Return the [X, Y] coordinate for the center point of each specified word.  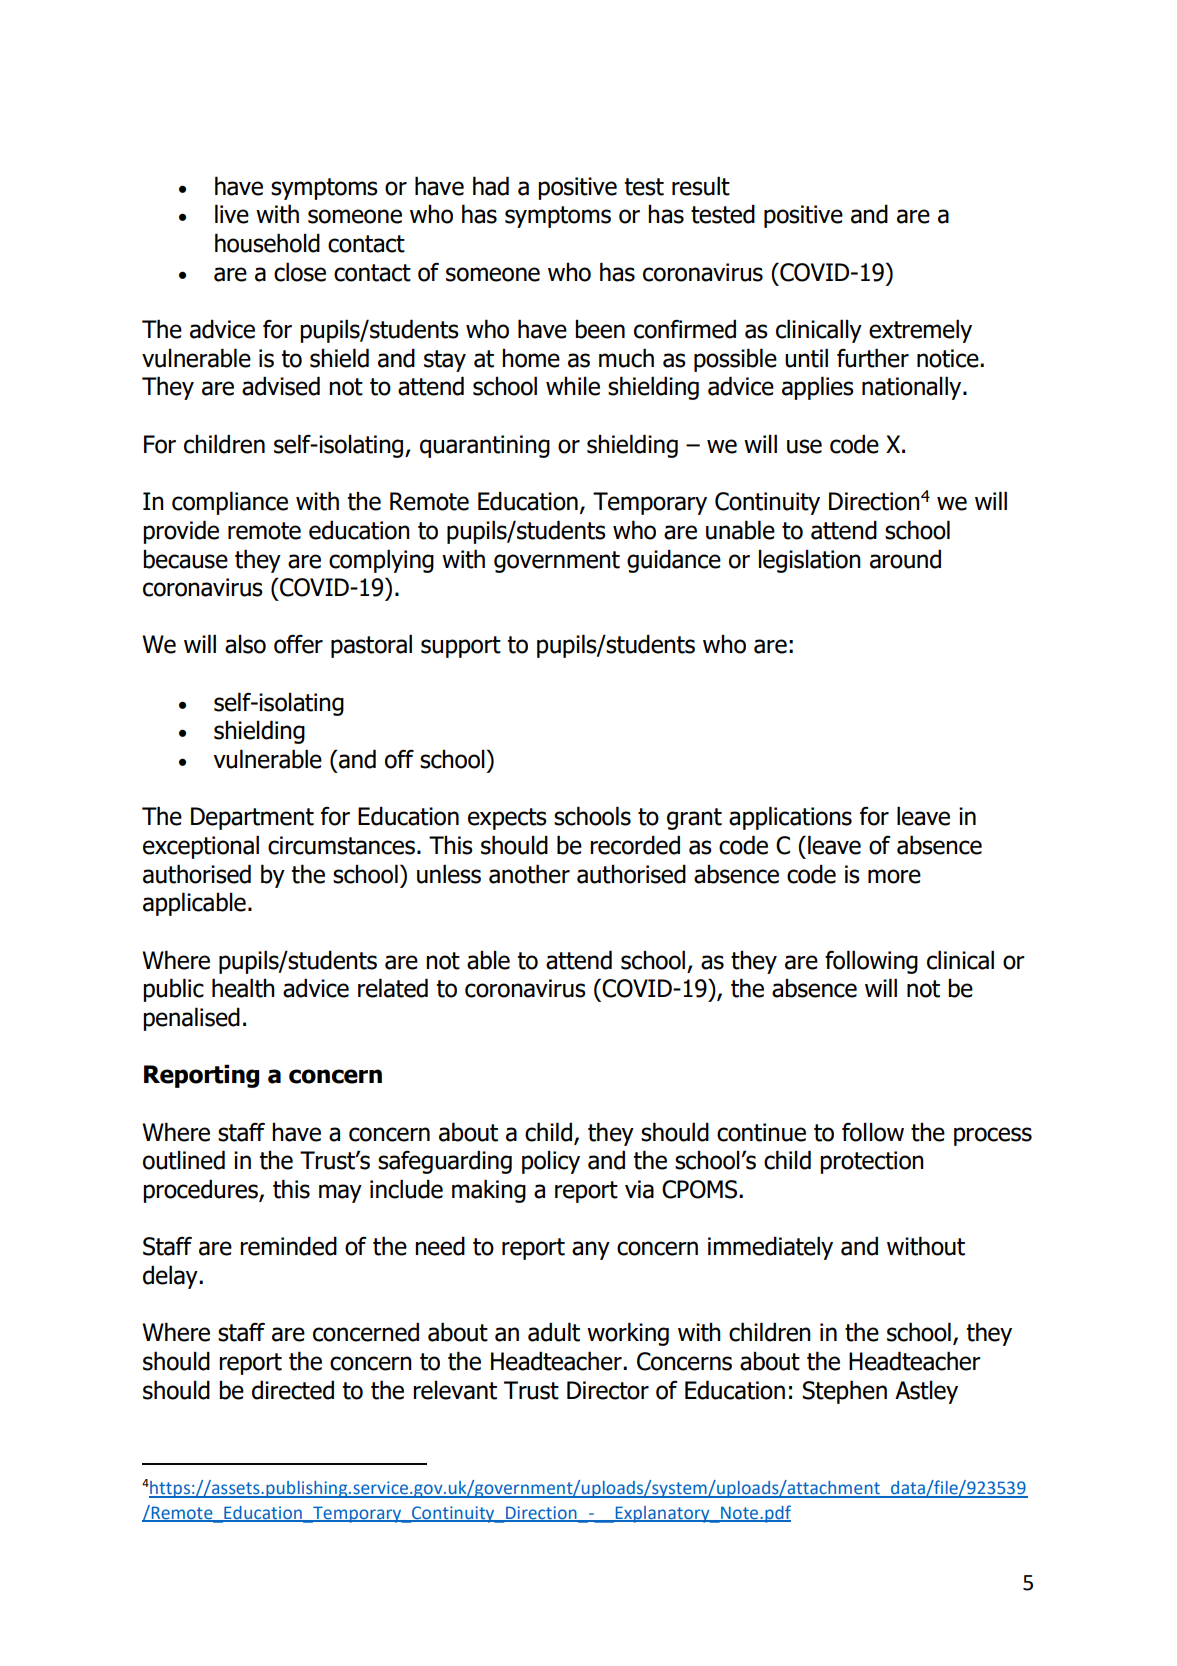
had [491, 186]
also [245, 644]
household [267, 243]
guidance [674, 561]
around [905, 559]
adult [554, 1332]
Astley [926, 1392]
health [243, 988]
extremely [920, 331]
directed [293, 1390]
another [529, 874]
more [894, 876]
